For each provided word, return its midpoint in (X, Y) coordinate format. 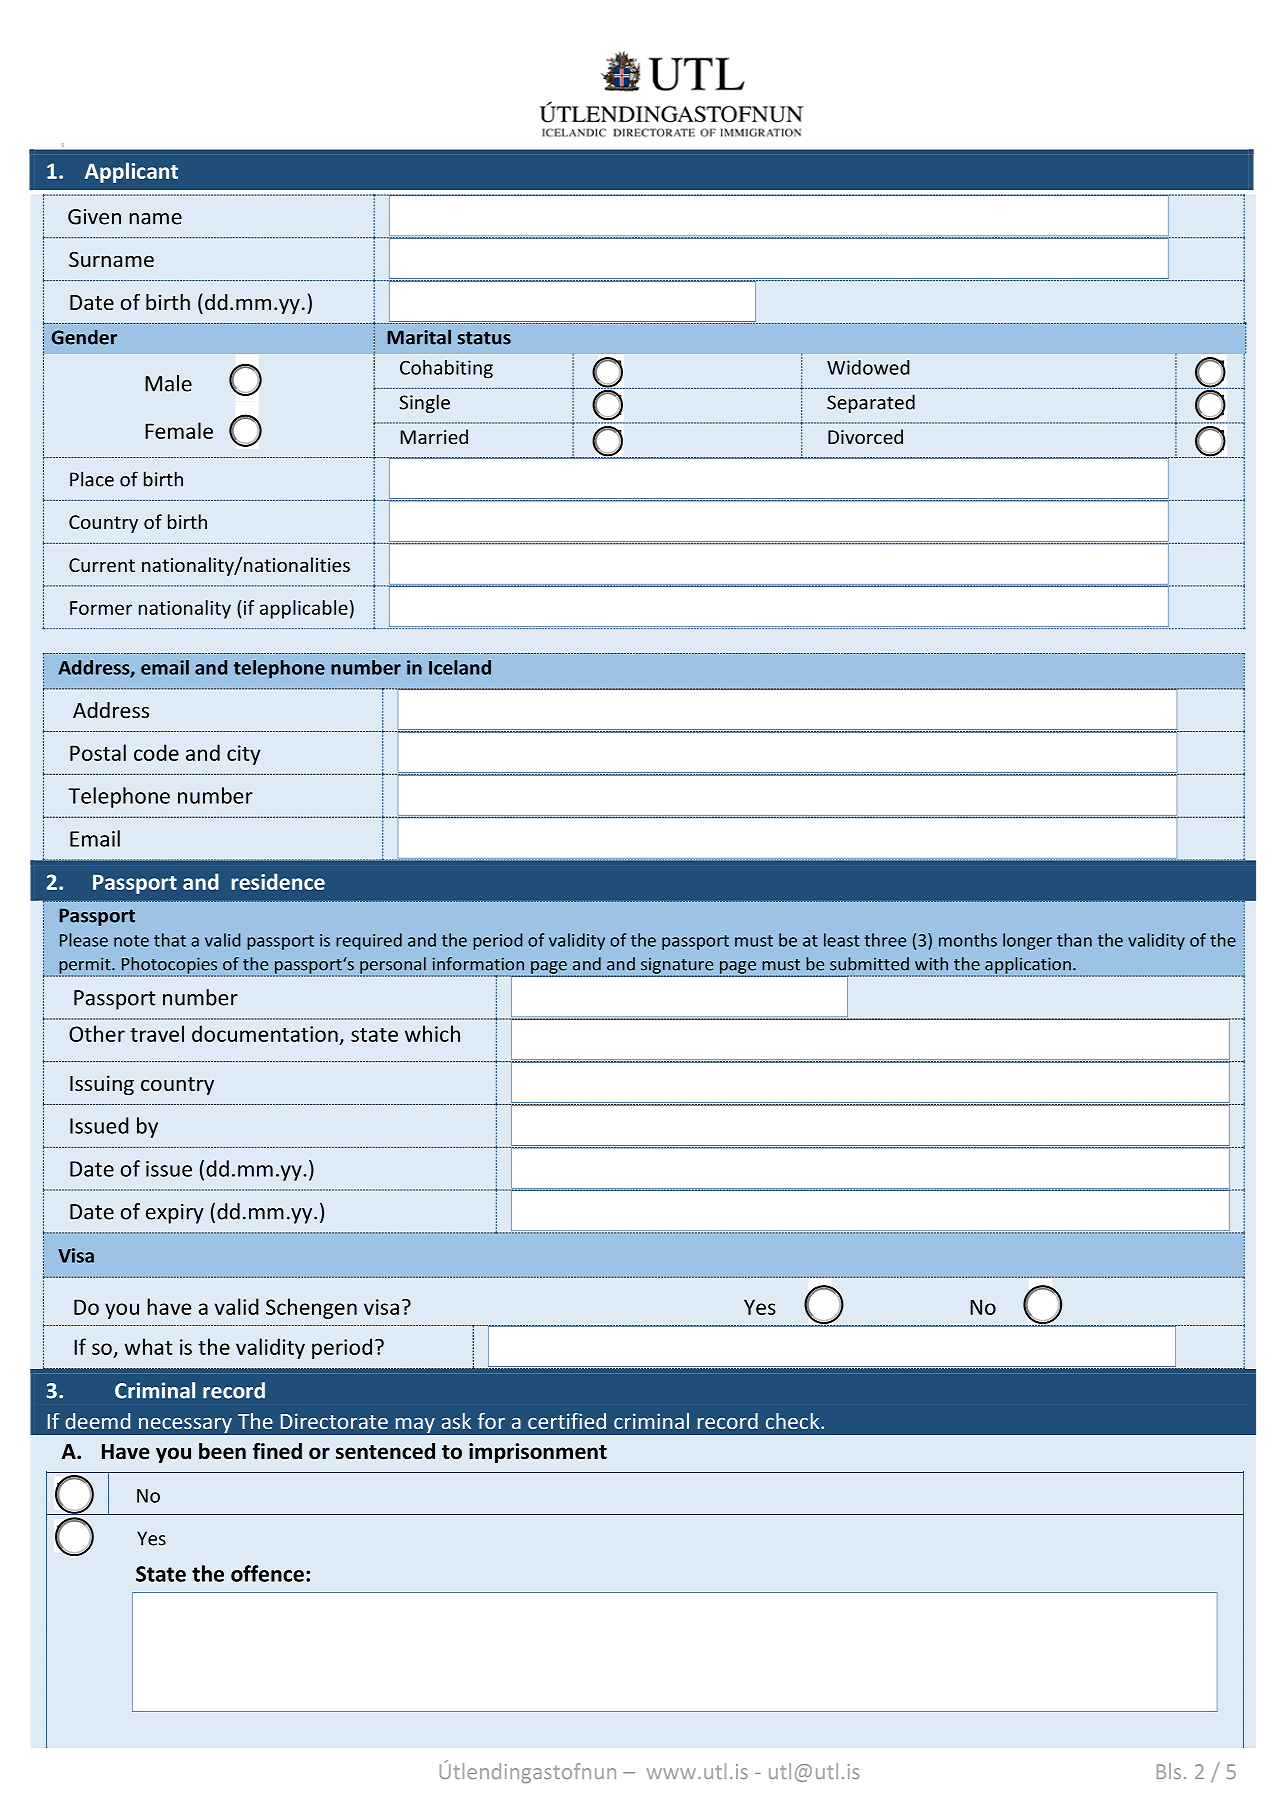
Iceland (460, 667)
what (148, 1346)
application (1028, 966)
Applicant (131, 172)
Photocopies (169, 966)
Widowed (868, 367)
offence (267, 1573)
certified (567, 1421)
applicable (304, 609)
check (794, 1421)
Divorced (865, 436)
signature (677, 967)
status (484, 338)
